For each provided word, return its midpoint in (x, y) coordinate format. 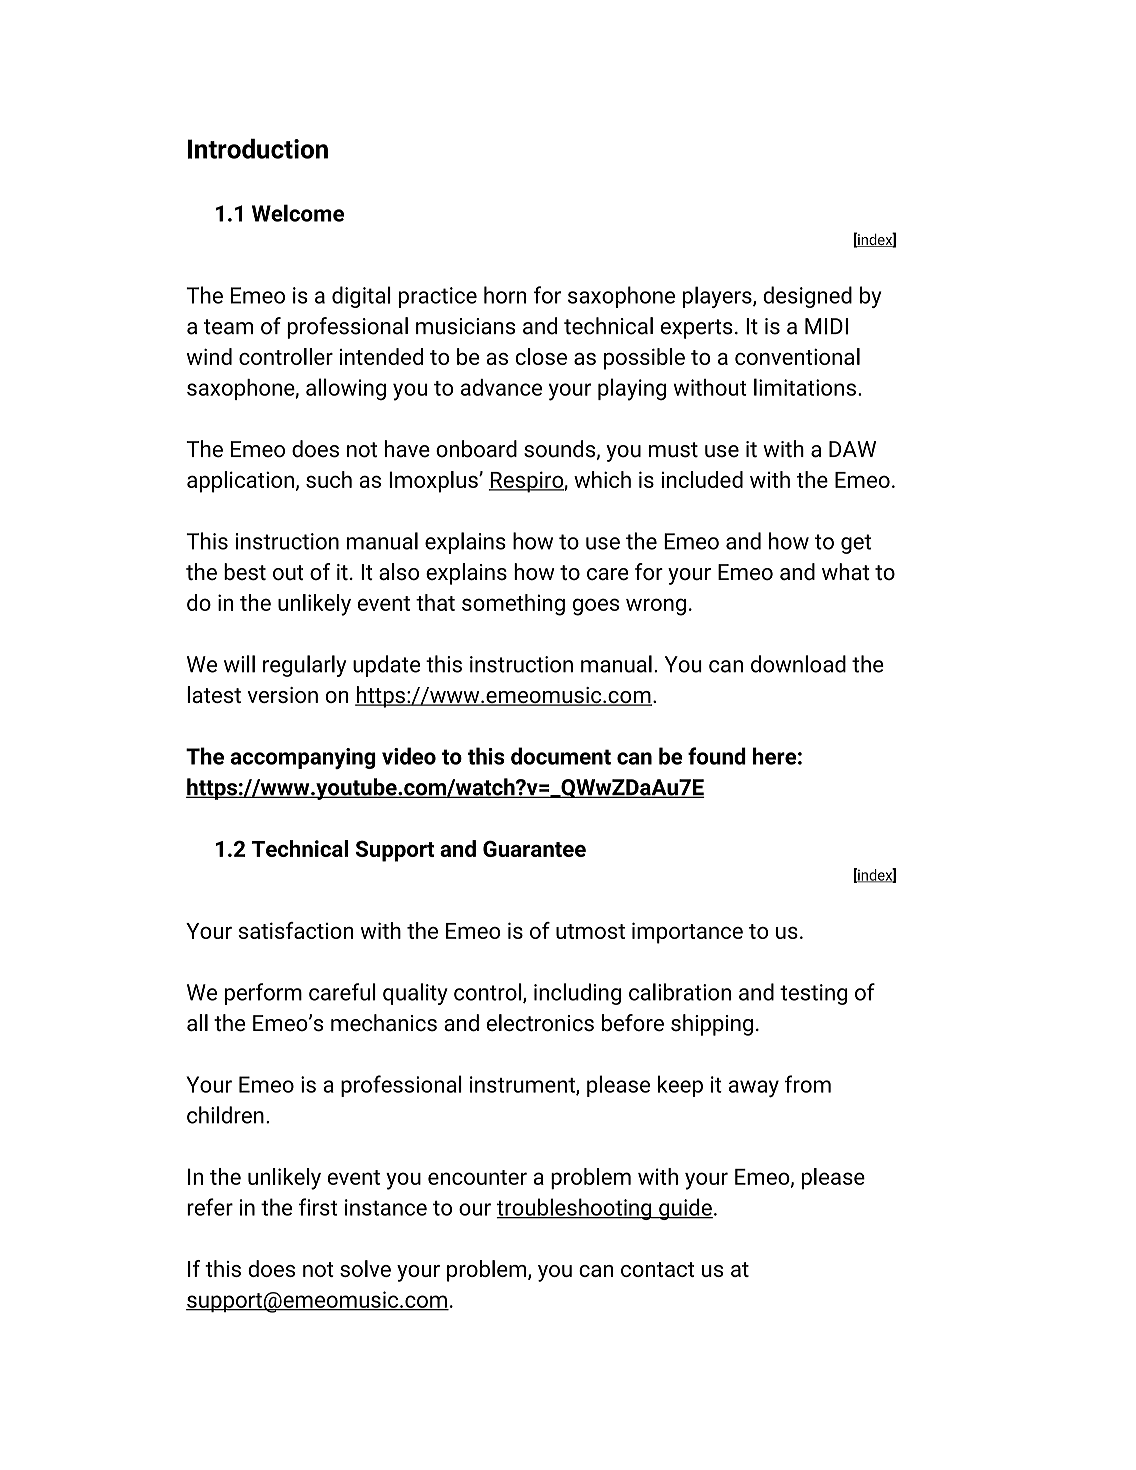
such (329, 479)
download (798, 664)
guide (685, 1209)
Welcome (298, 213)
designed (807, 297)
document (561, 756)
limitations (805, 387)
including (577, 994)
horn (505, 295)
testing (813, 994)
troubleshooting (575, 1209)
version (282, 695)
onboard (476, 449)
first (318, 1207)
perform (263, 994)
